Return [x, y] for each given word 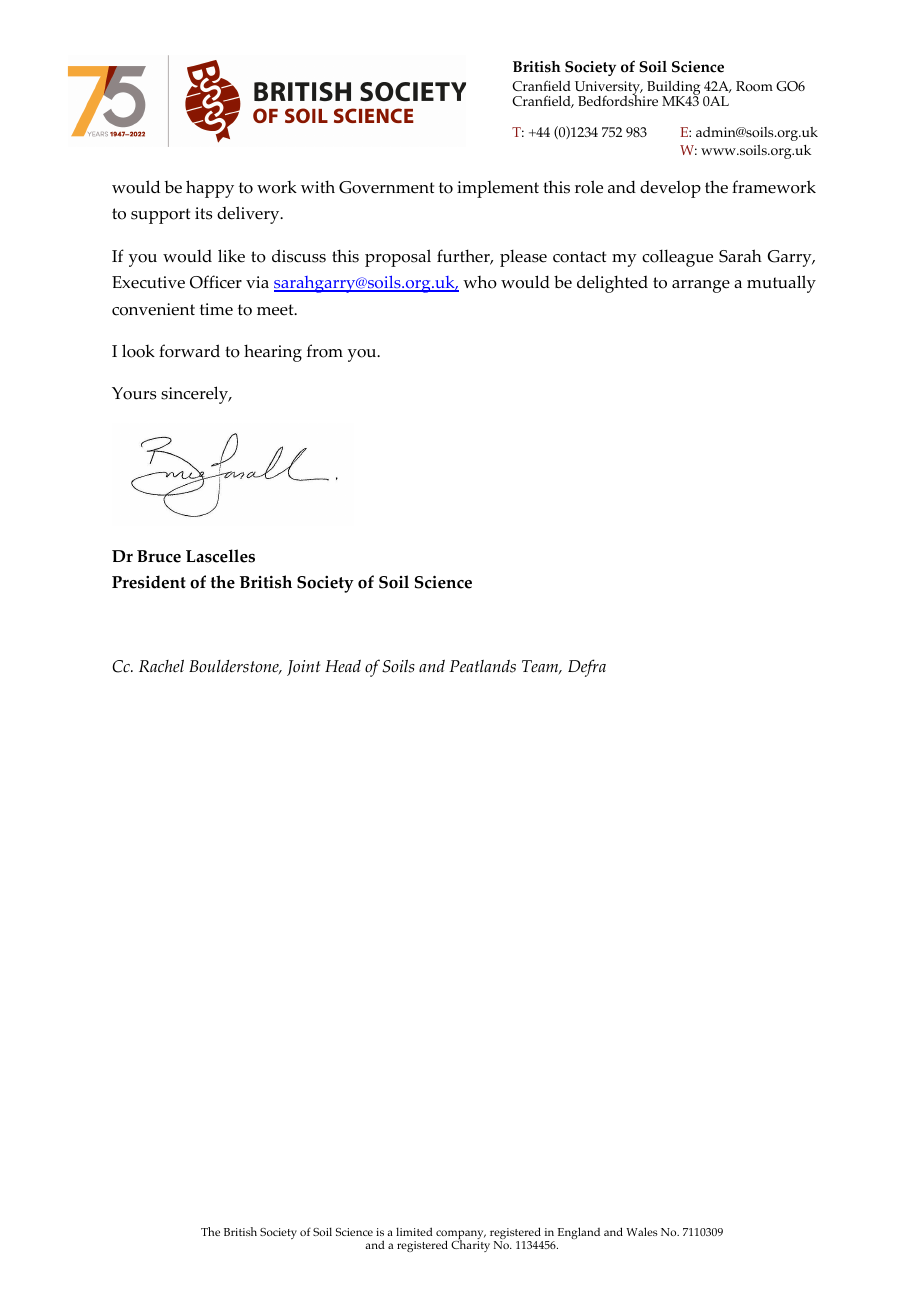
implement [498, 189]
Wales [642, 1231]
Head [343, 666]
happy [210, 189]
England [579, 1233]
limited [414, 1231]
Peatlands [482, 666]
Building [673, 89]
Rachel [161, 666]
